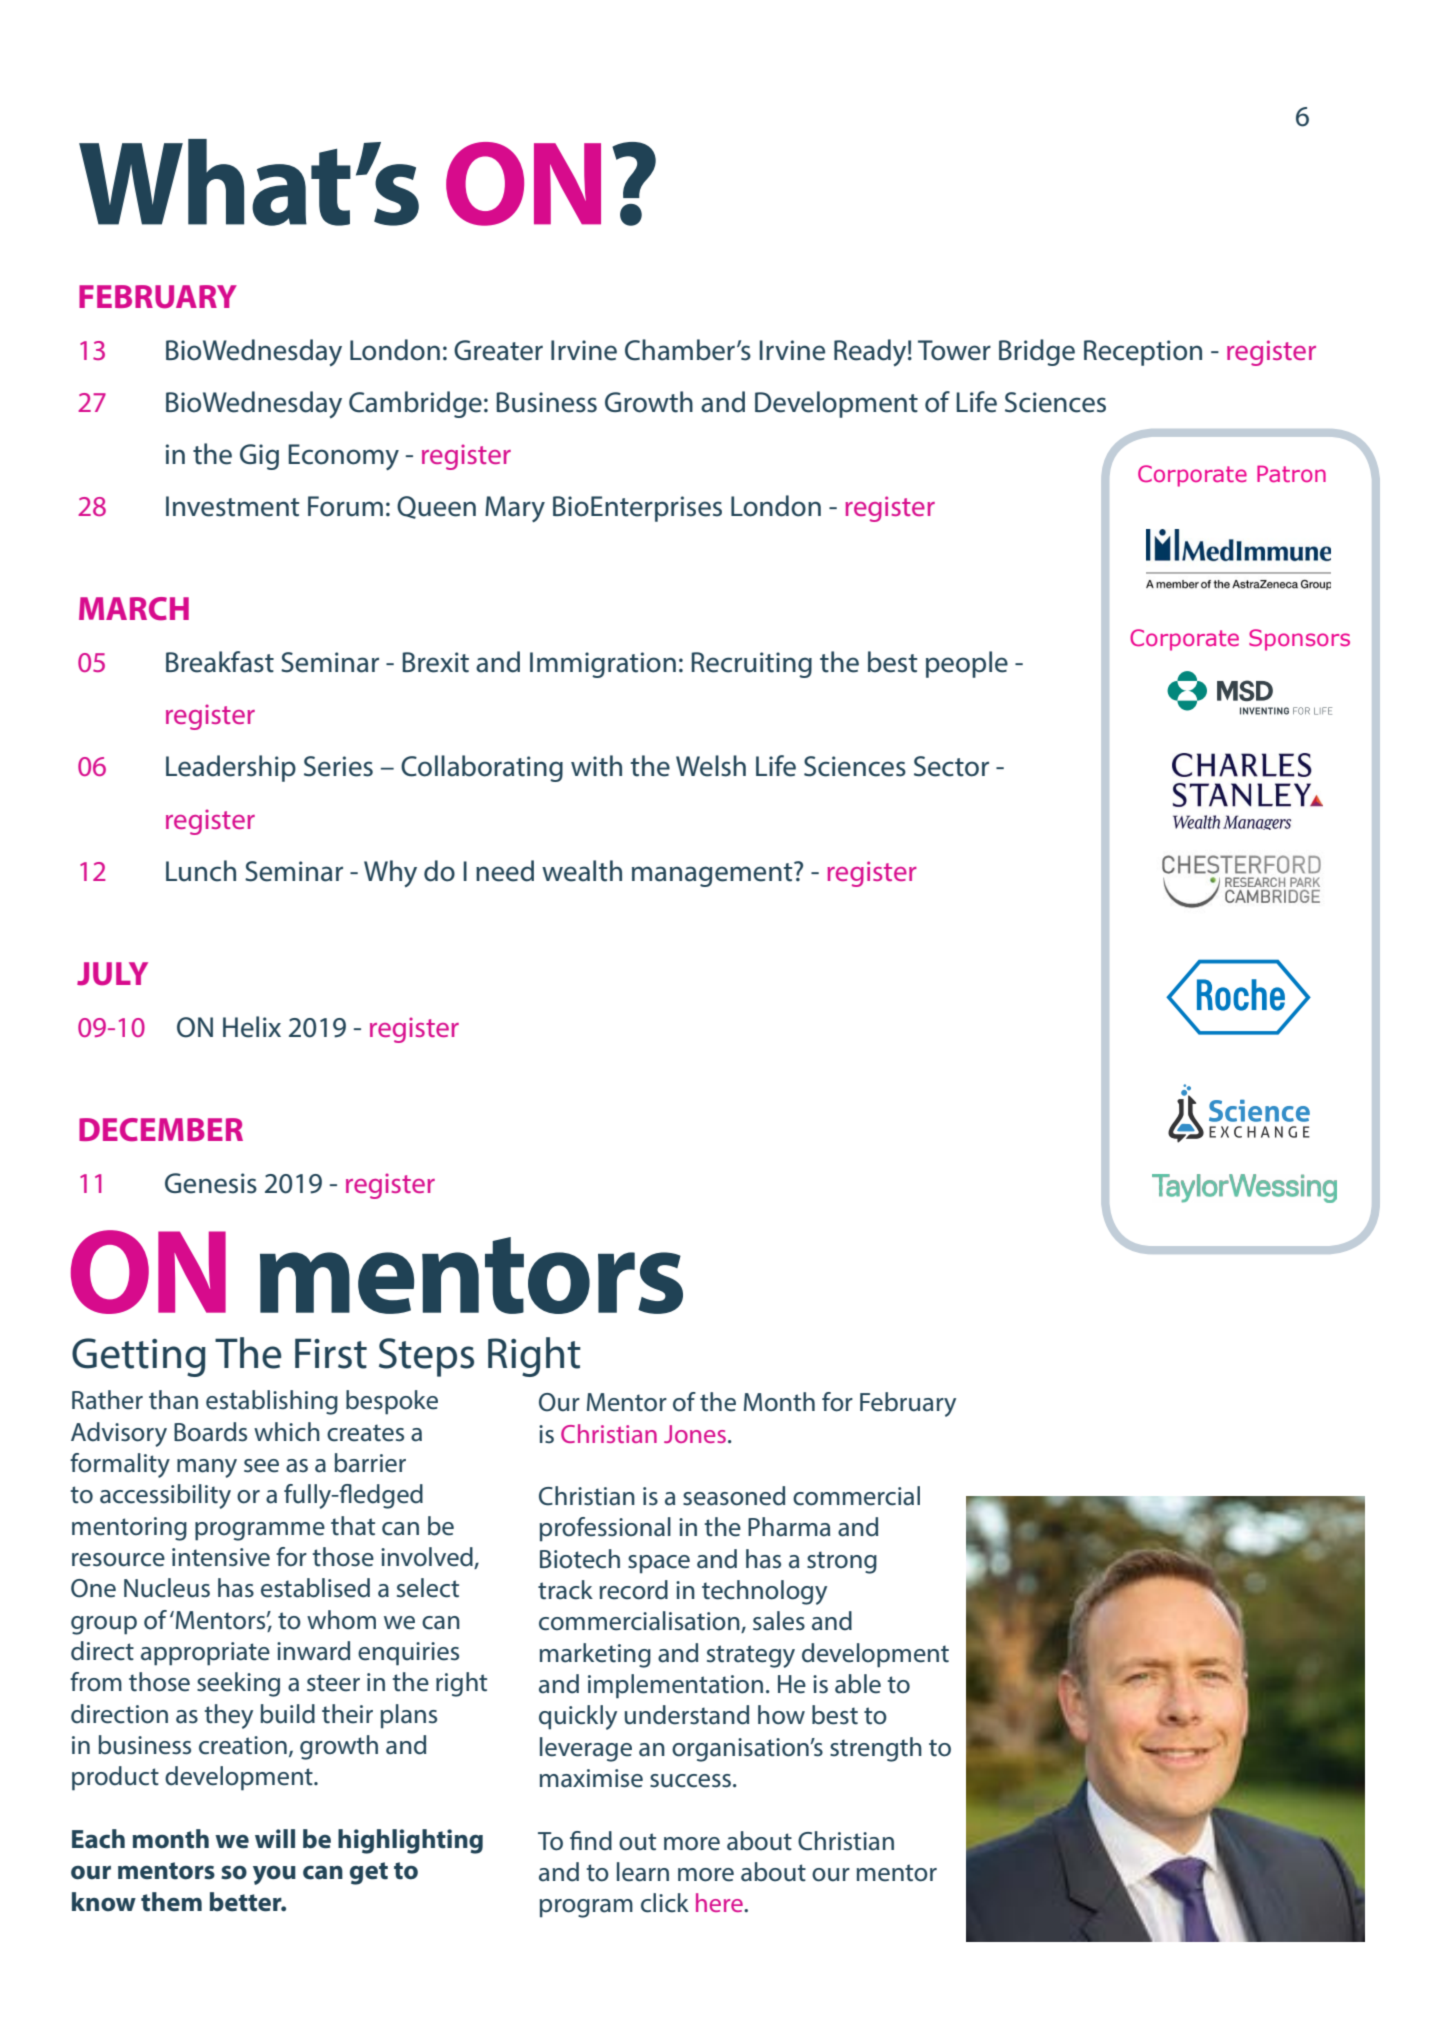 The image size is (1434, 2028). I want to click on Lunch, so click(201, 871).
